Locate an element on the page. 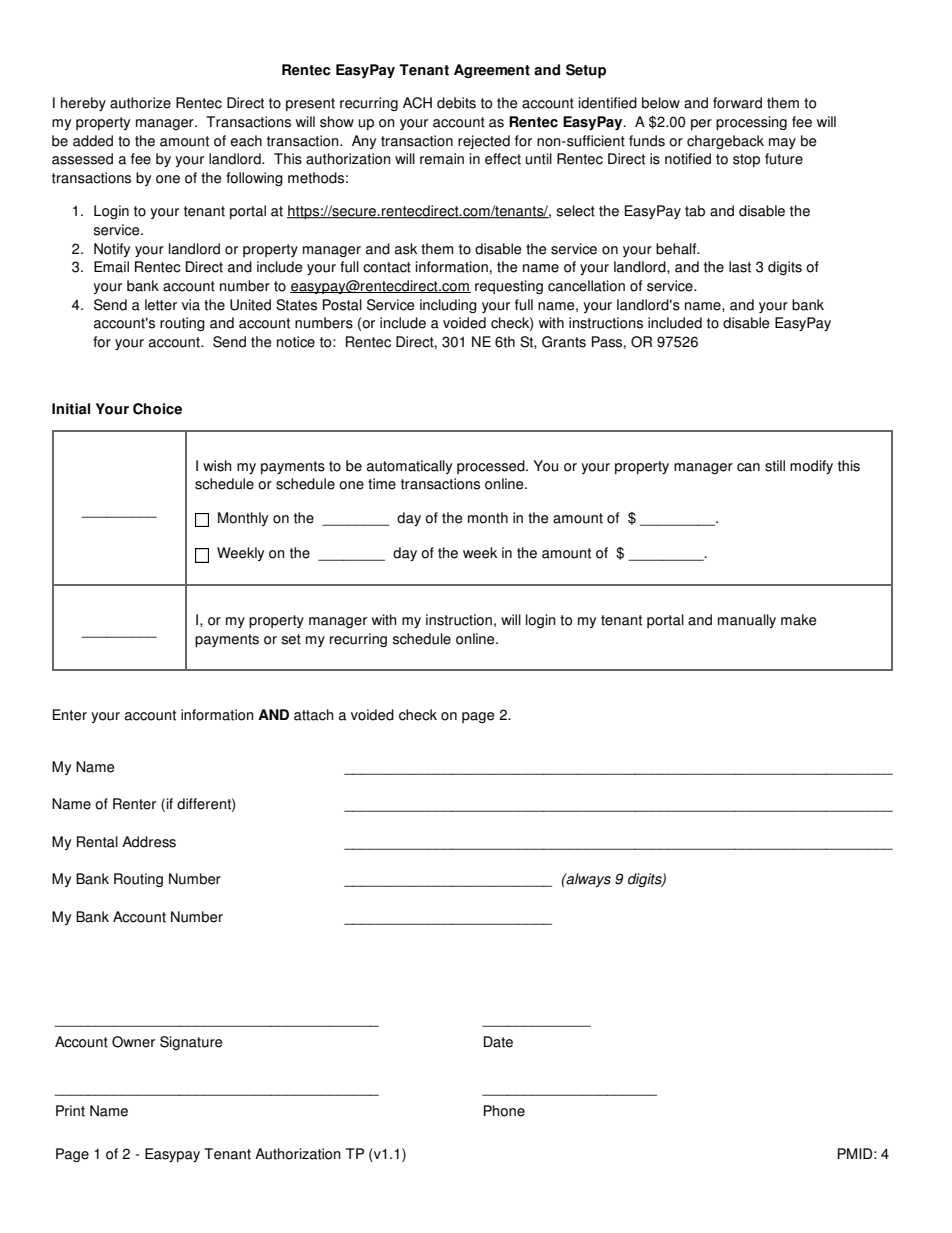 The image size is (952, 1233). forward is located at coordinates (737, 103).
